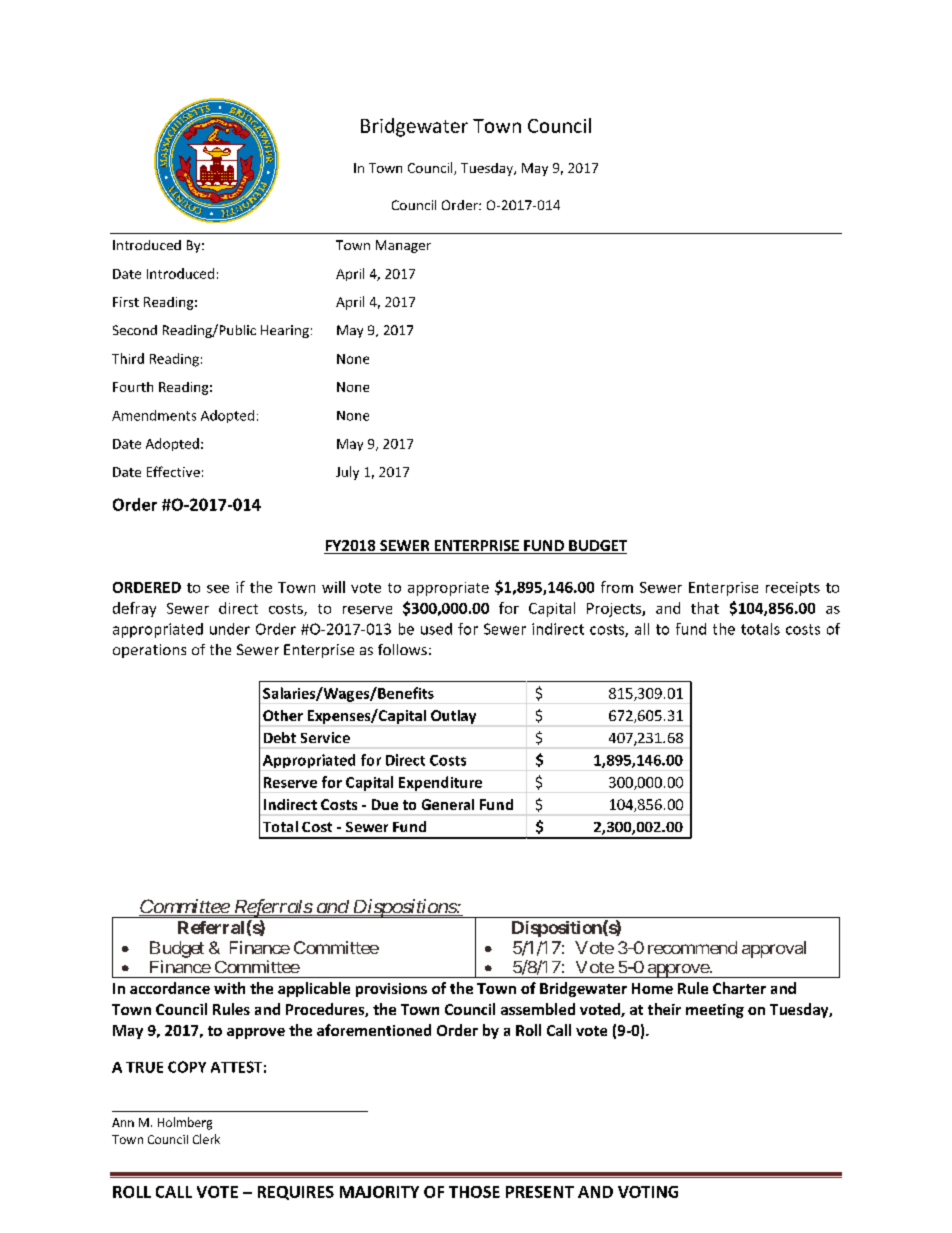  Describe the element at coordinates (229, 988) in the screenshot. I see `with` at that location.
